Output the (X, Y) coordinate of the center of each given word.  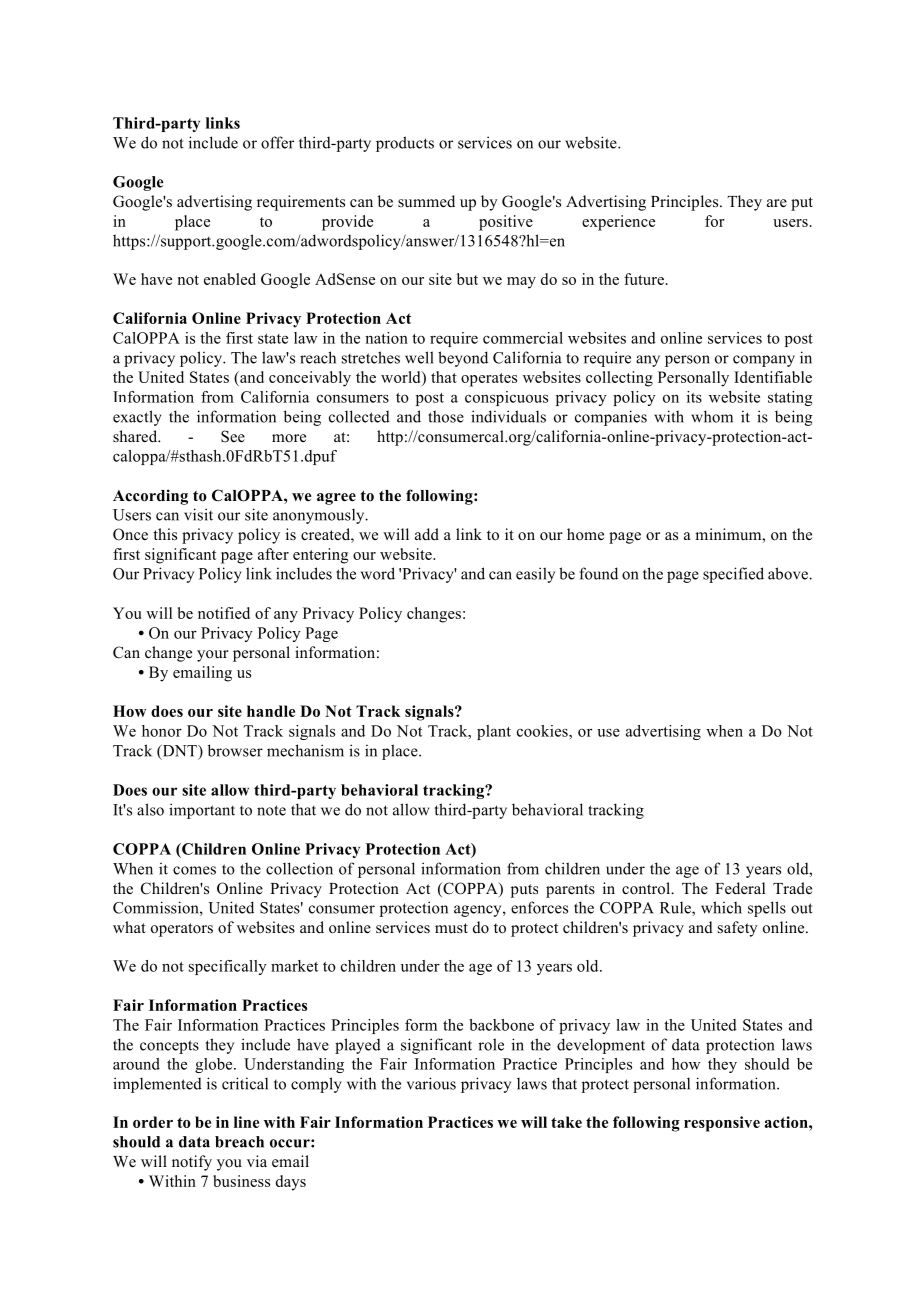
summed (426, 201)
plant (494, 732)
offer (277, 142)
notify (192, 1163)
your (213, 656)
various (431, 1083)
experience (618, 223)
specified (733, 575)
